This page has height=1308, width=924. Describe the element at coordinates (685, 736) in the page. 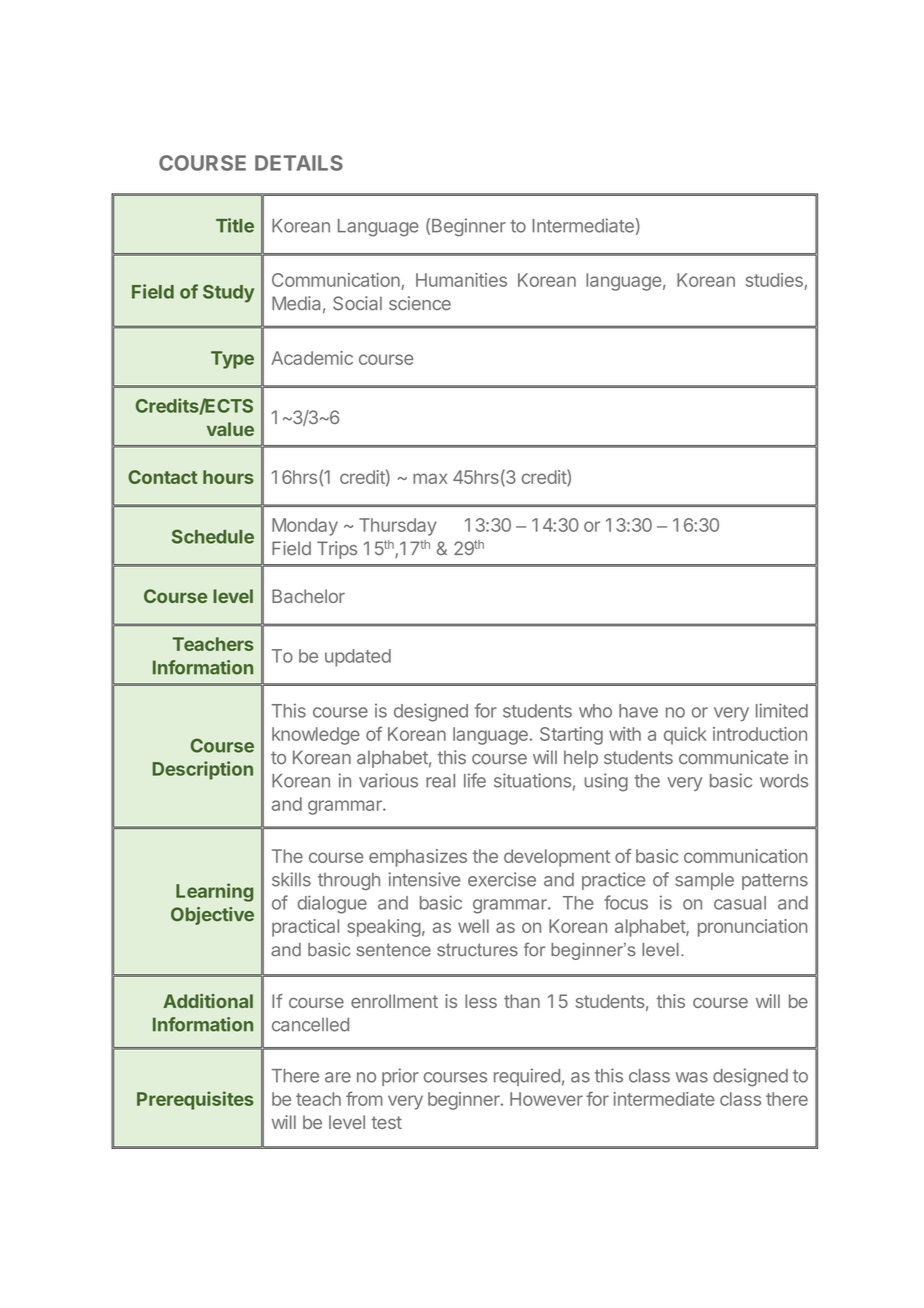

I see `quick` at that location.
